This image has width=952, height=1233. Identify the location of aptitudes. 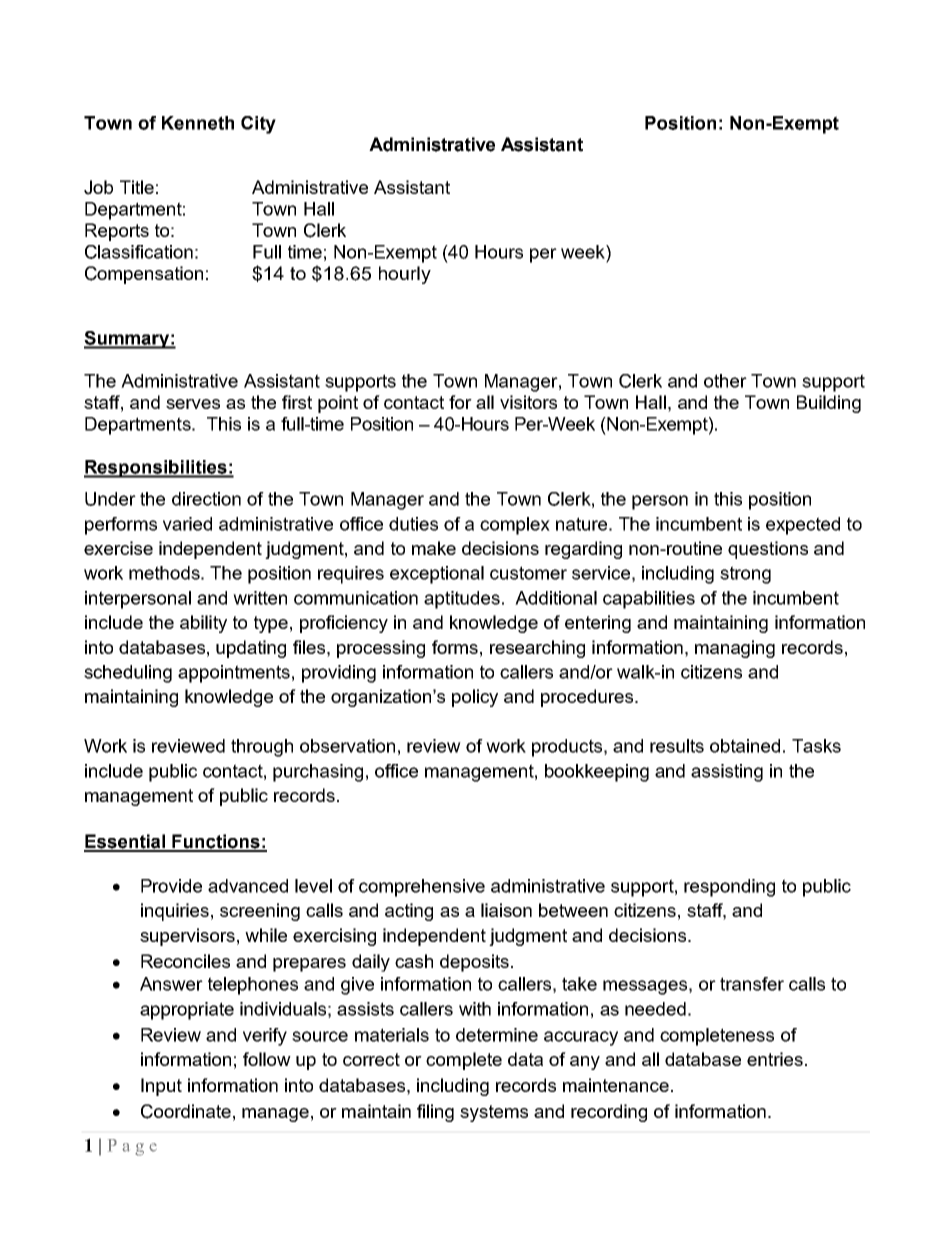
(462, 600).
